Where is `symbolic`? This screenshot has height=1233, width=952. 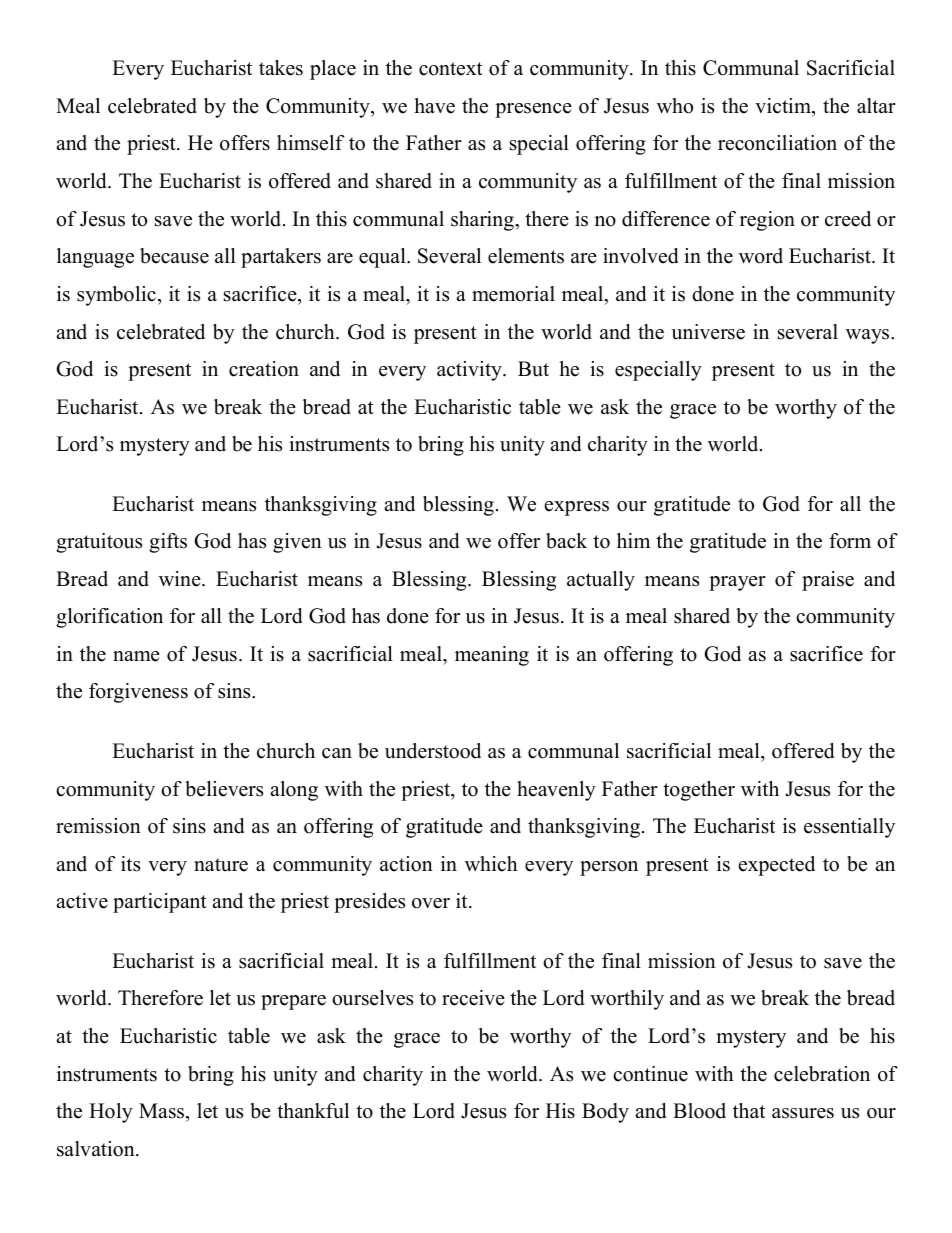 symbolic is located at coordinates (116, 296).
